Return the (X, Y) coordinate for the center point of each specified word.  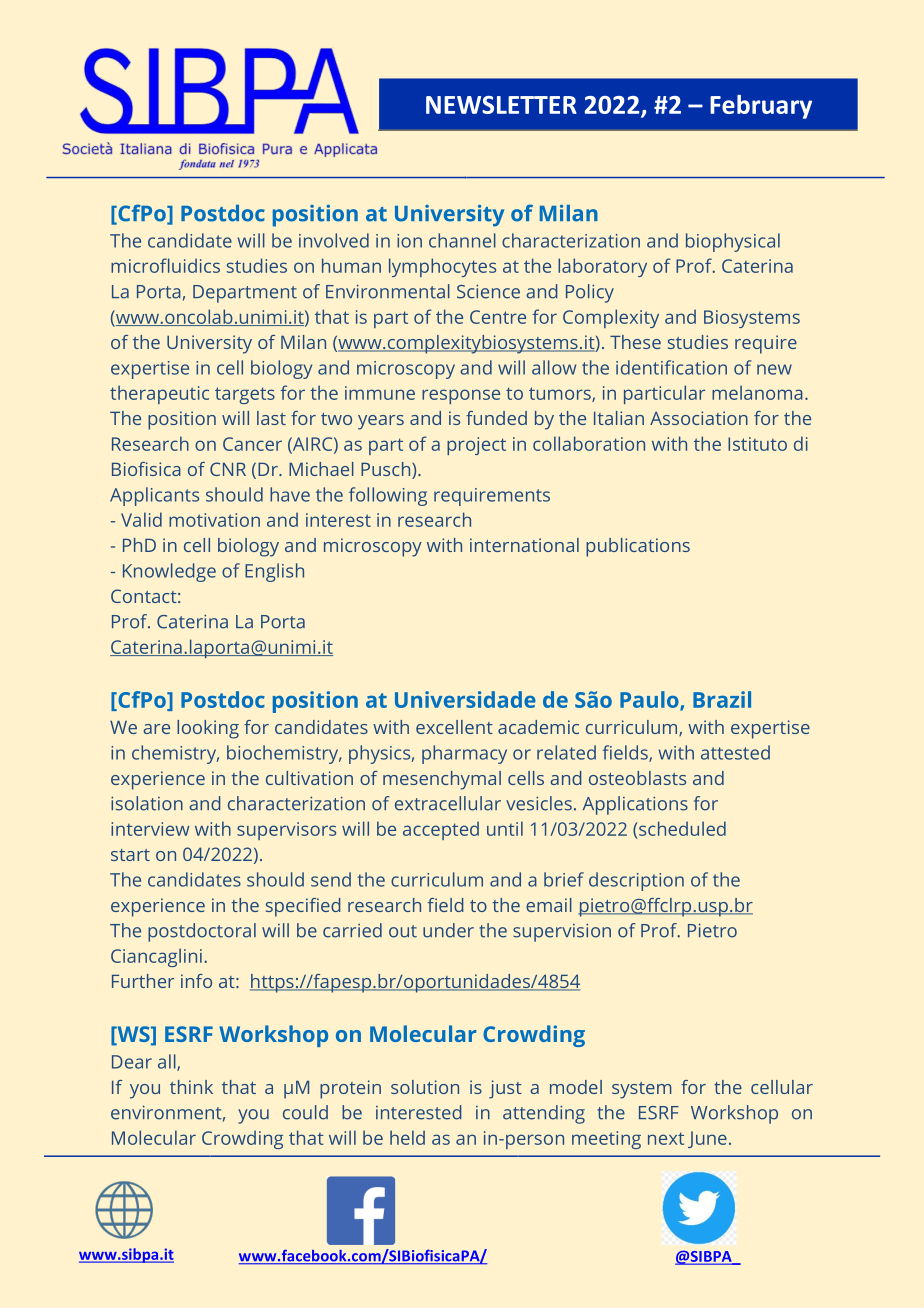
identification (671, 367)
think (191, 1087)
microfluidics (165, 265)
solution (425, 1087)
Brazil (722, 699)
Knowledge (169, 572)
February (761, 107)
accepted (441, 830)
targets (245, 395)
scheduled (682, 828)
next (666, 1138)
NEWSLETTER (501, 105)
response (461, 396)
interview (150, 829)
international (524, 545)
